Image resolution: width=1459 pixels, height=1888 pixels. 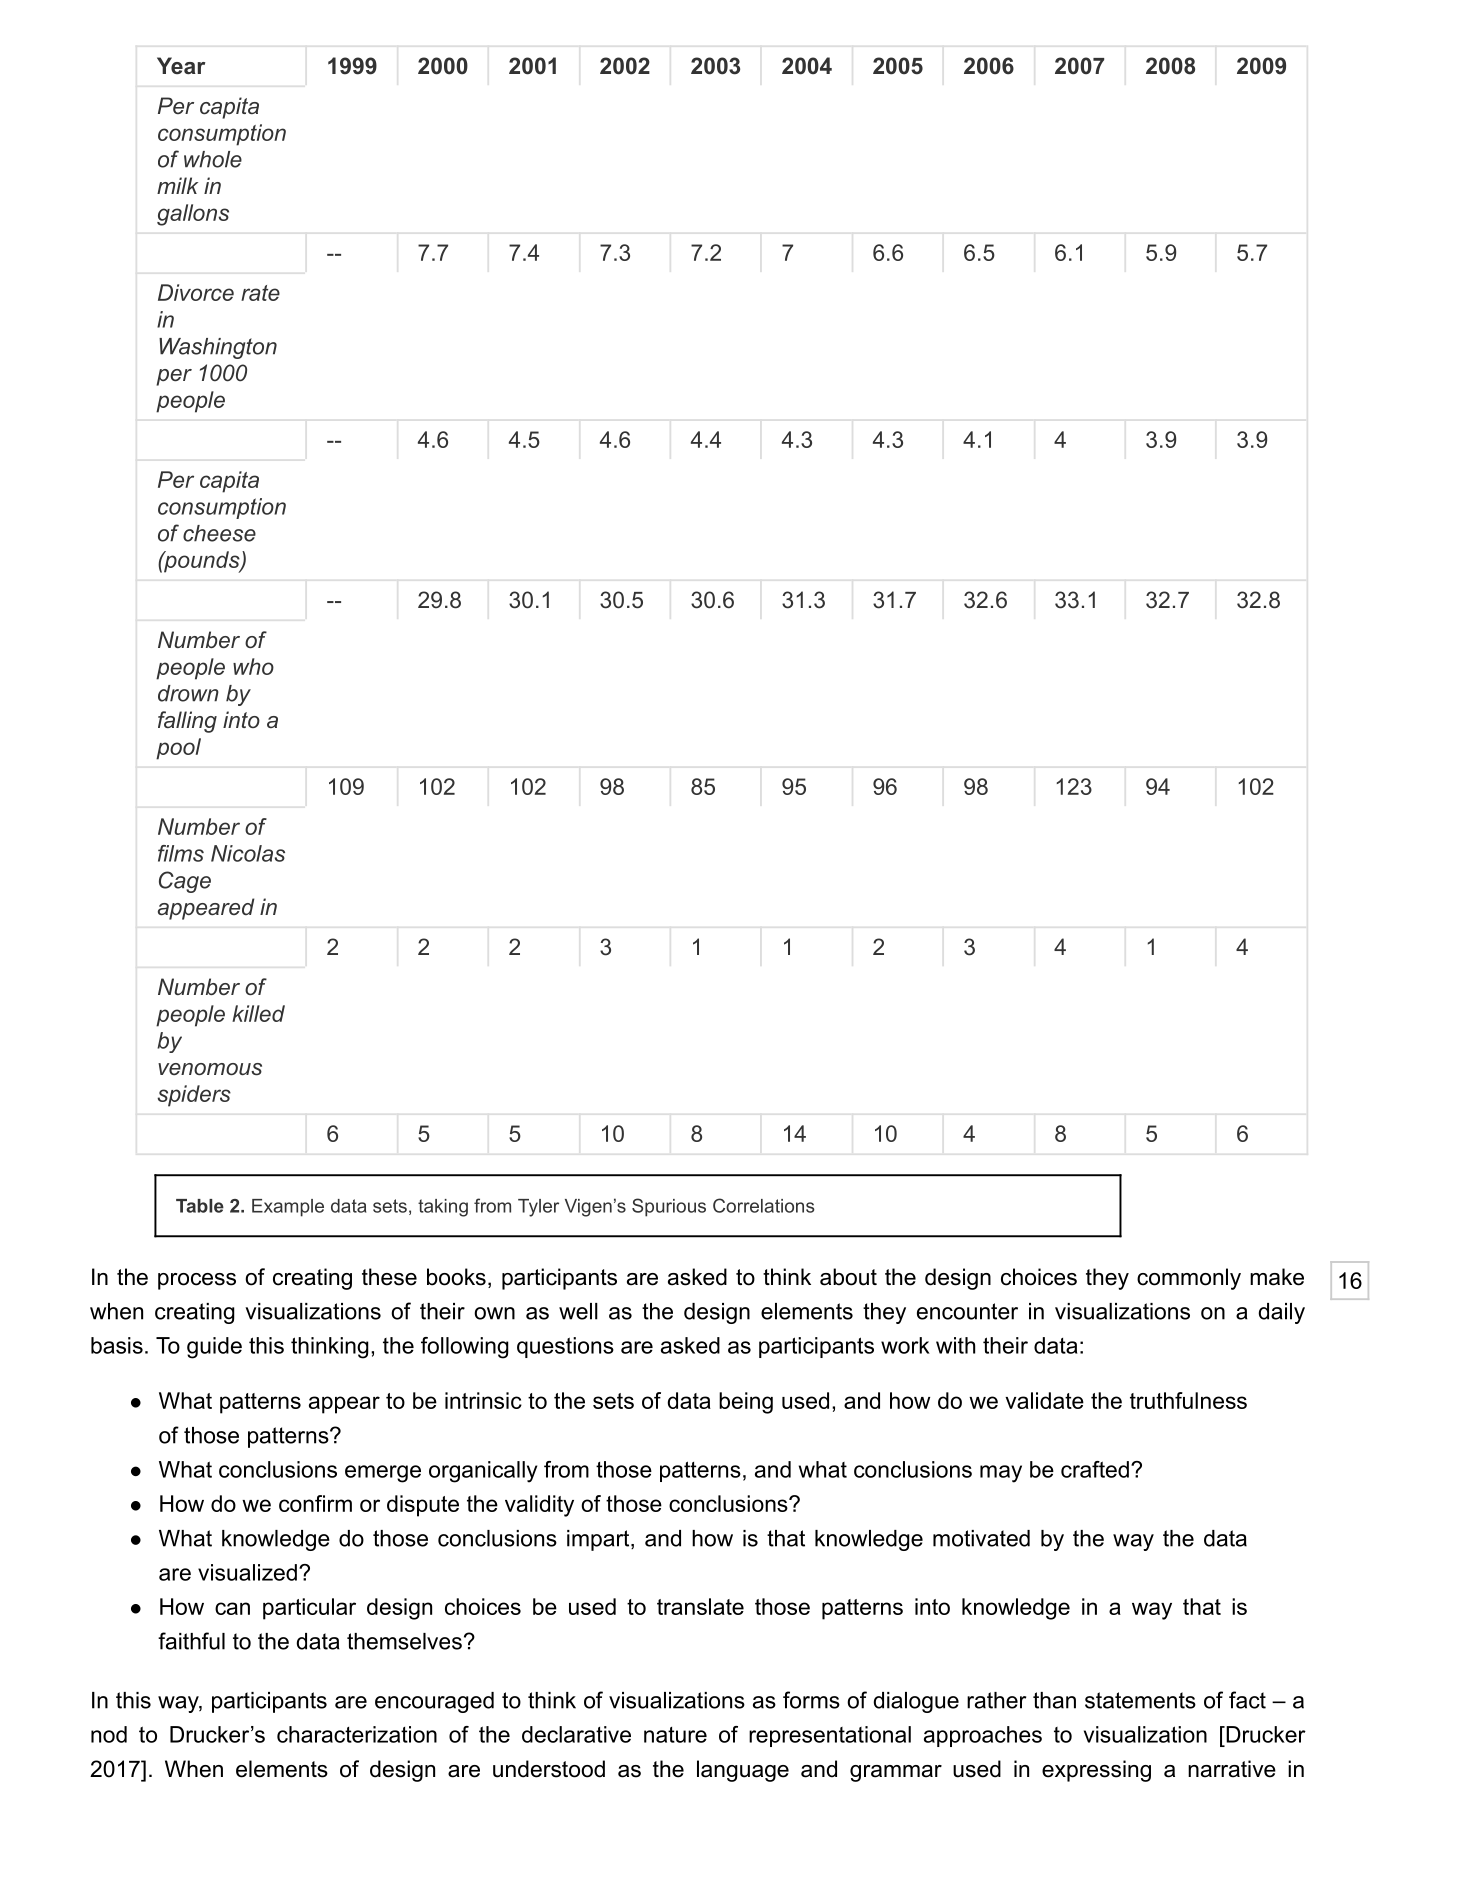 I want to click on Spurious, so click(x=669, y=1207).
